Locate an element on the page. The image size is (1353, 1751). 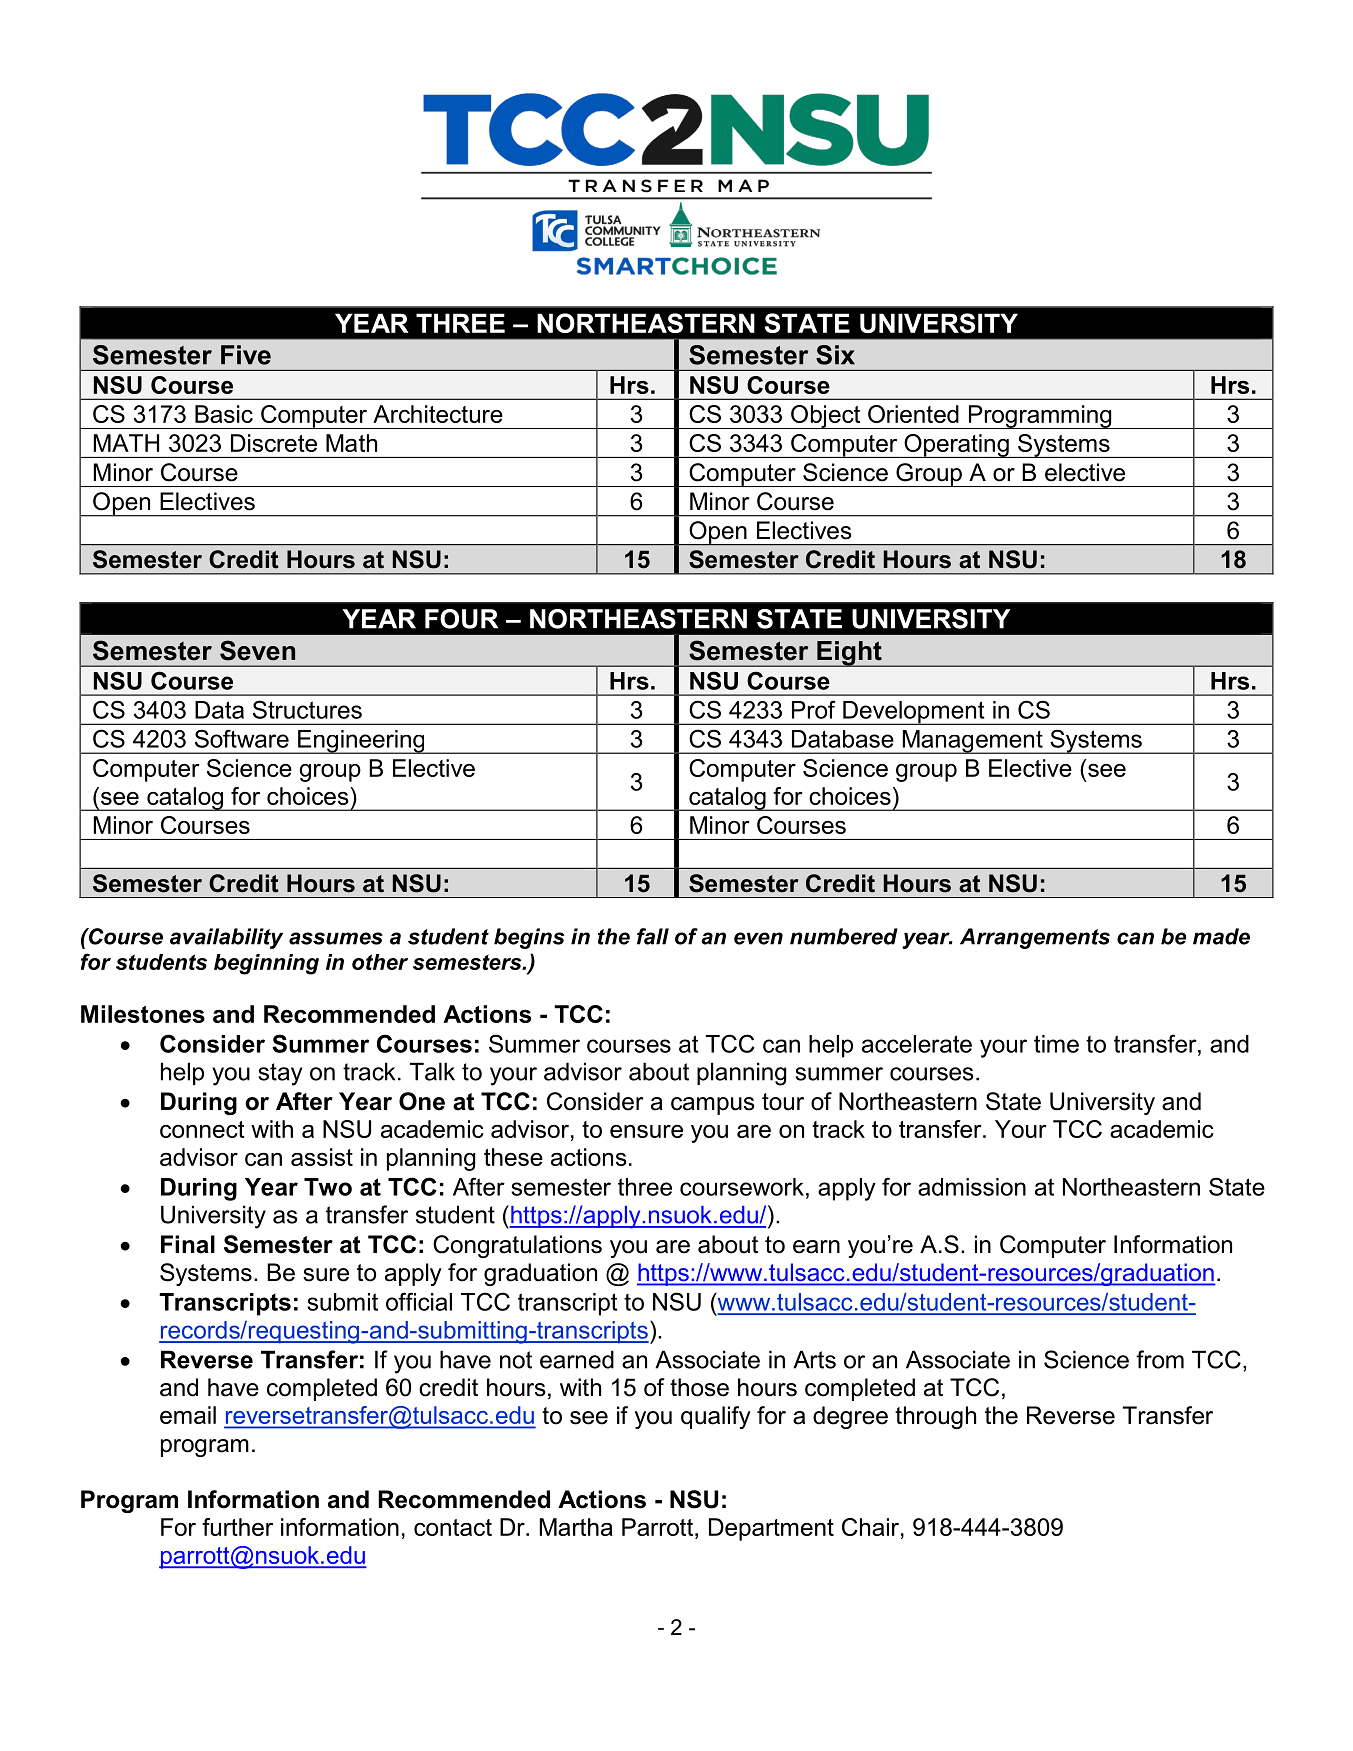
Management is located at coordinates (972, 742).
